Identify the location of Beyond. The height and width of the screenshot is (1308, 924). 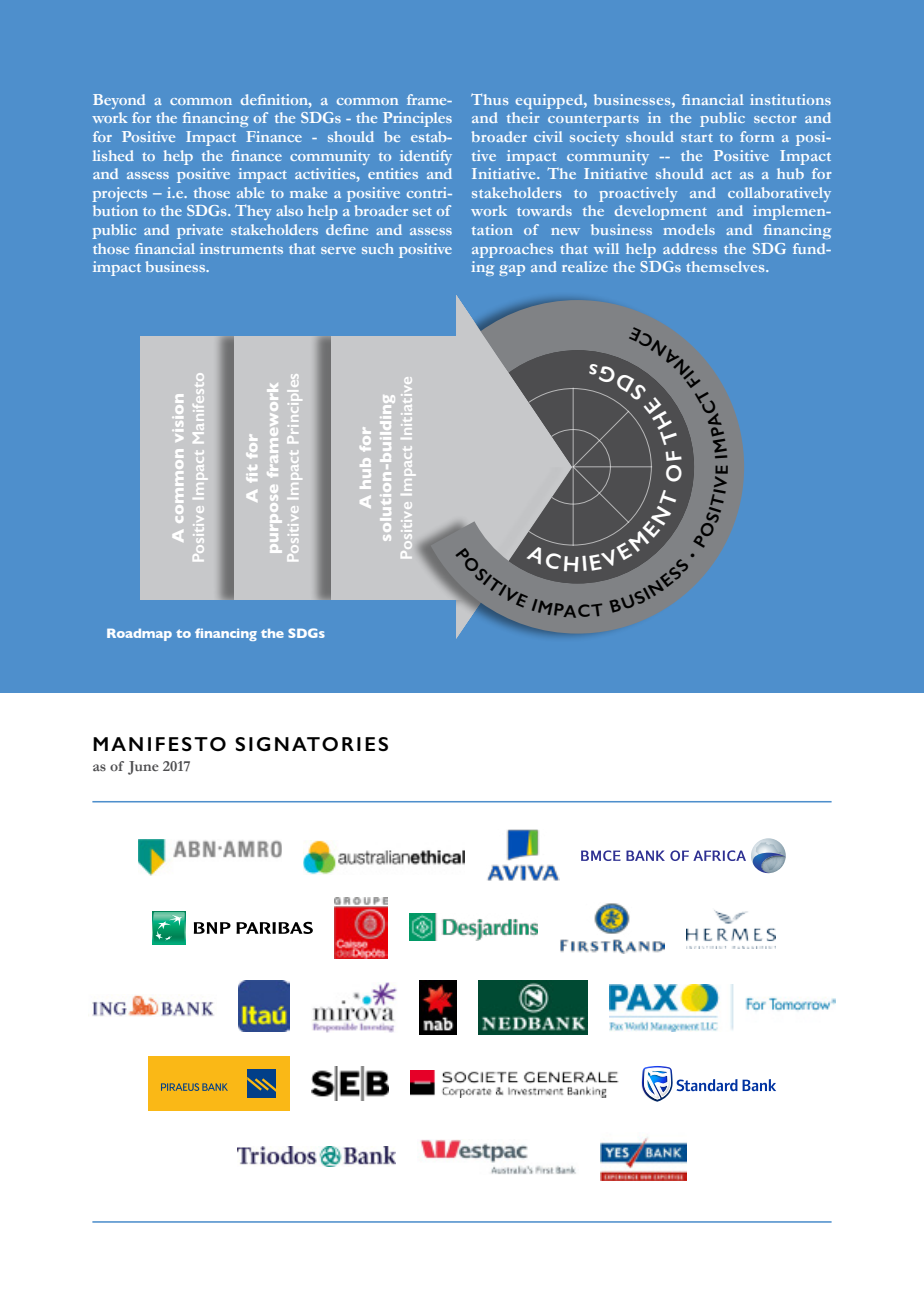
(119, 101).
